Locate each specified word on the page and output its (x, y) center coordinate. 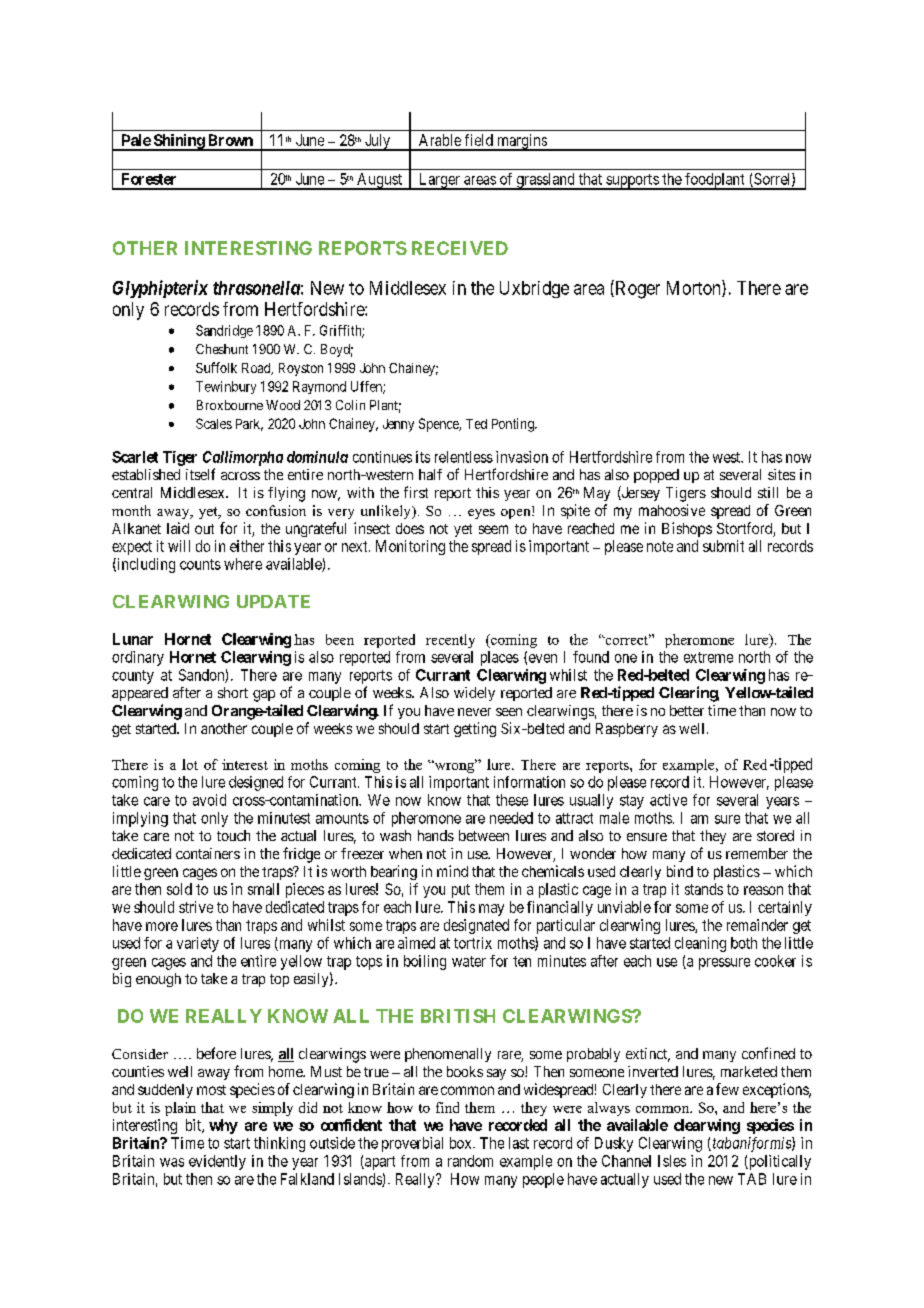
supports (632, 182)
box (462, 1143)
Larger (439, 181)
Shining (178, 142)
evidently (217, 1162)
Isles (672, 1161)
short (233, 692)
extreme (708, 657)
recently (450, 641)
